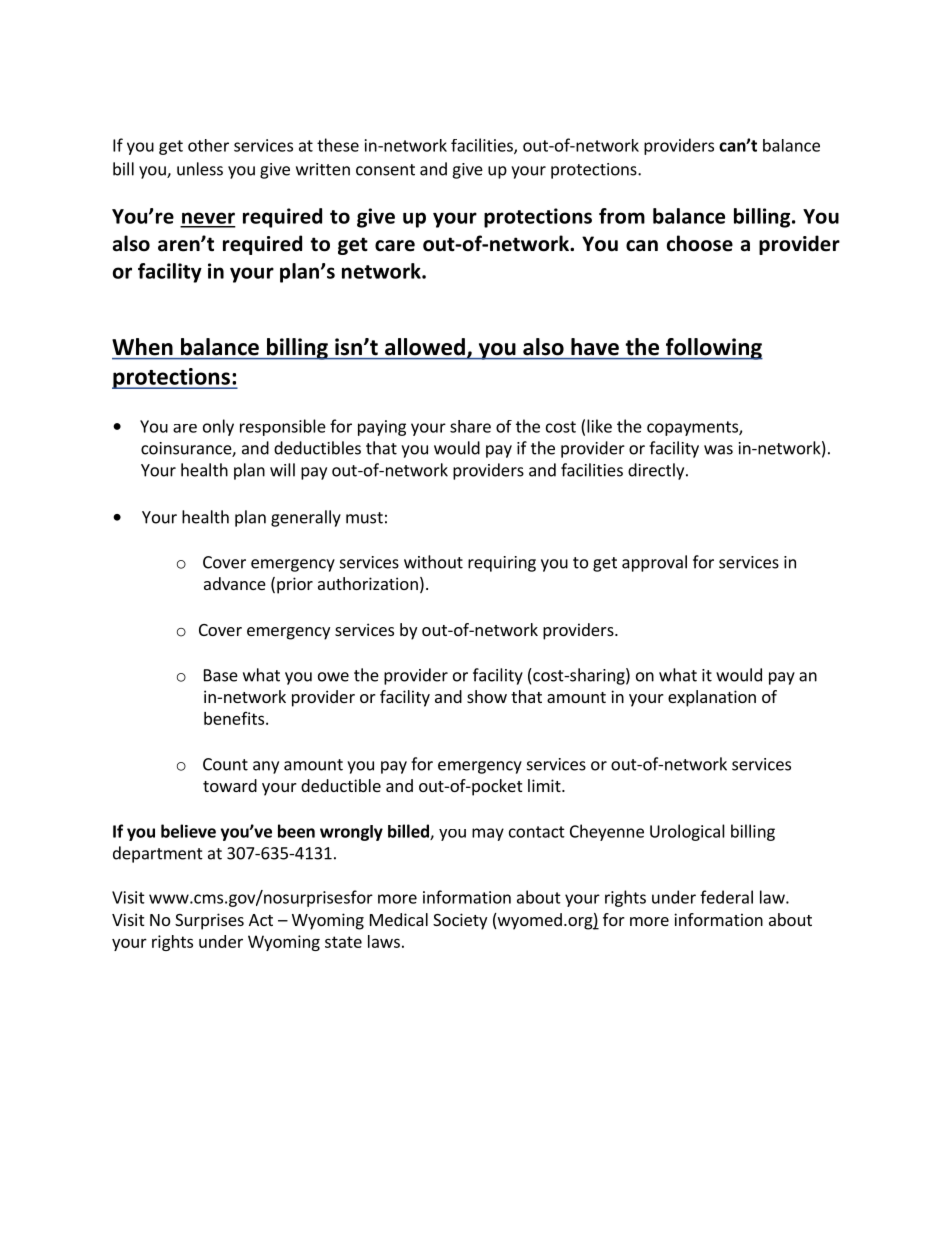  I want to click on approval, so click(654, 563).
